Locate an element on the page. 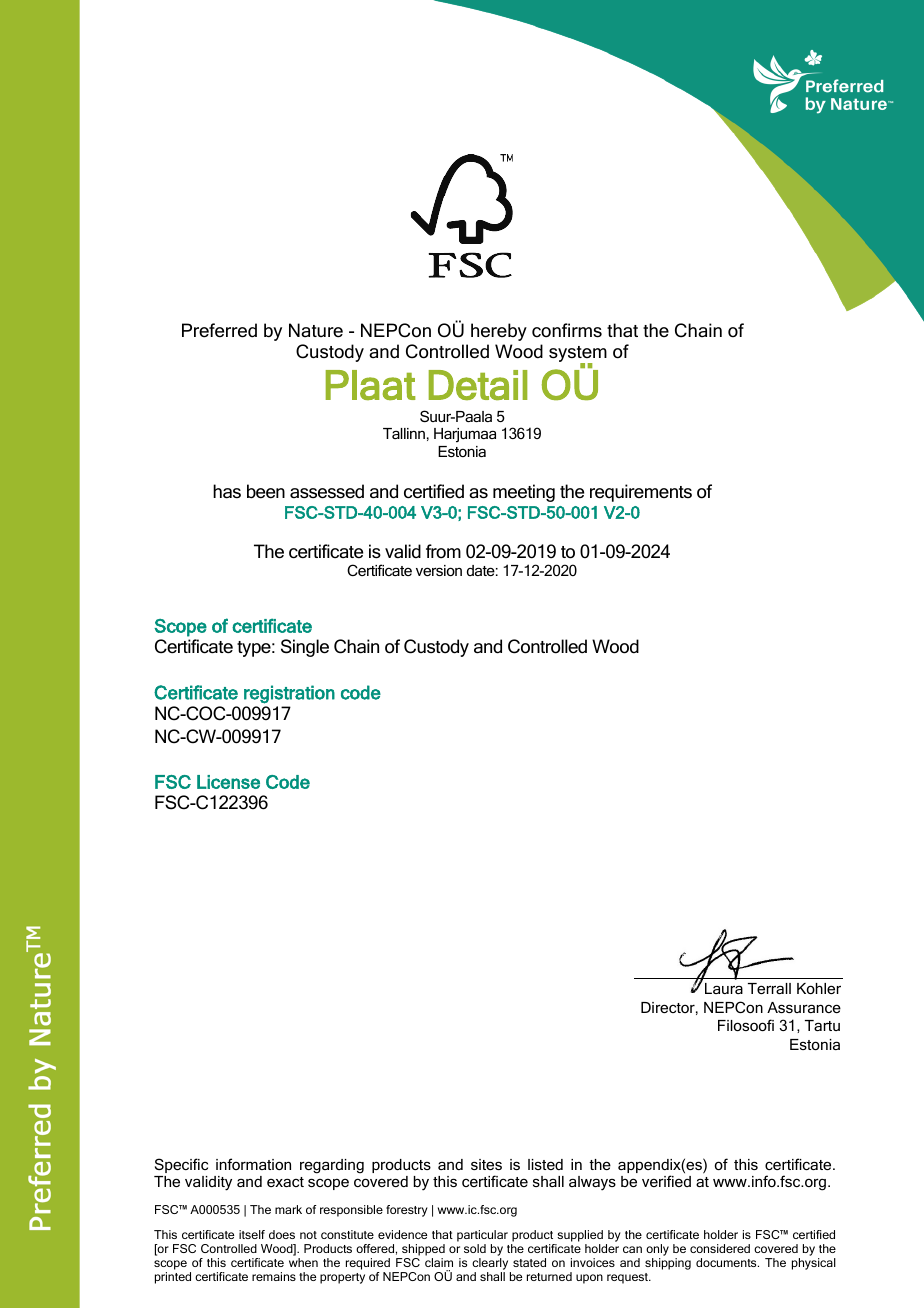  system is located at coordinates (578, 355).
